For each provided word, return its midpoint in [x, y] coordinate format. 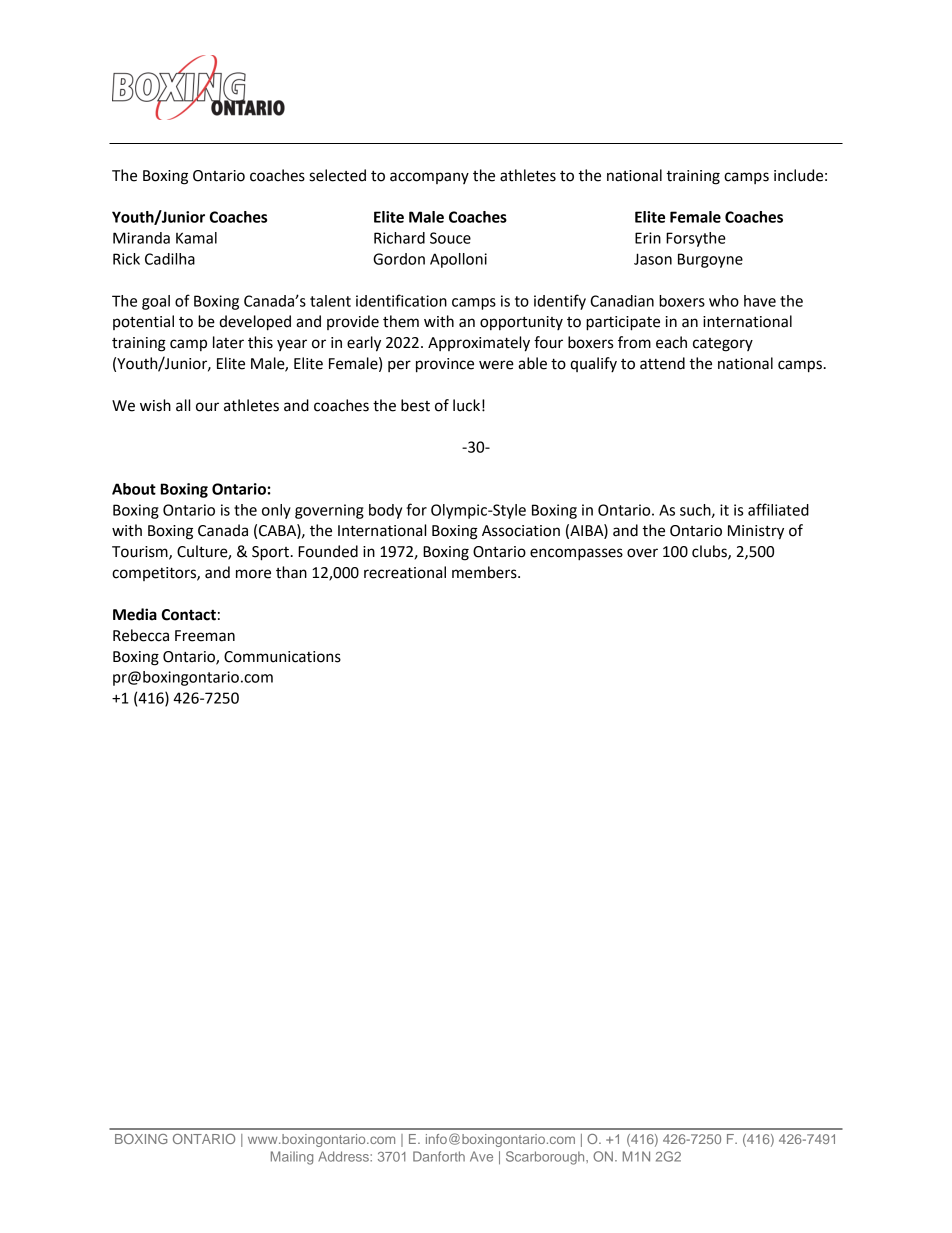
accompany [429, 178]
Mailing [292, 1158]
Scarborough [546, 1158]
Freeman [205, 636]
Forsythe [696, 239]
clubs [710, 552]
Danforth [439, 1156]
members [485, 572]
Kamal [196, 238]
